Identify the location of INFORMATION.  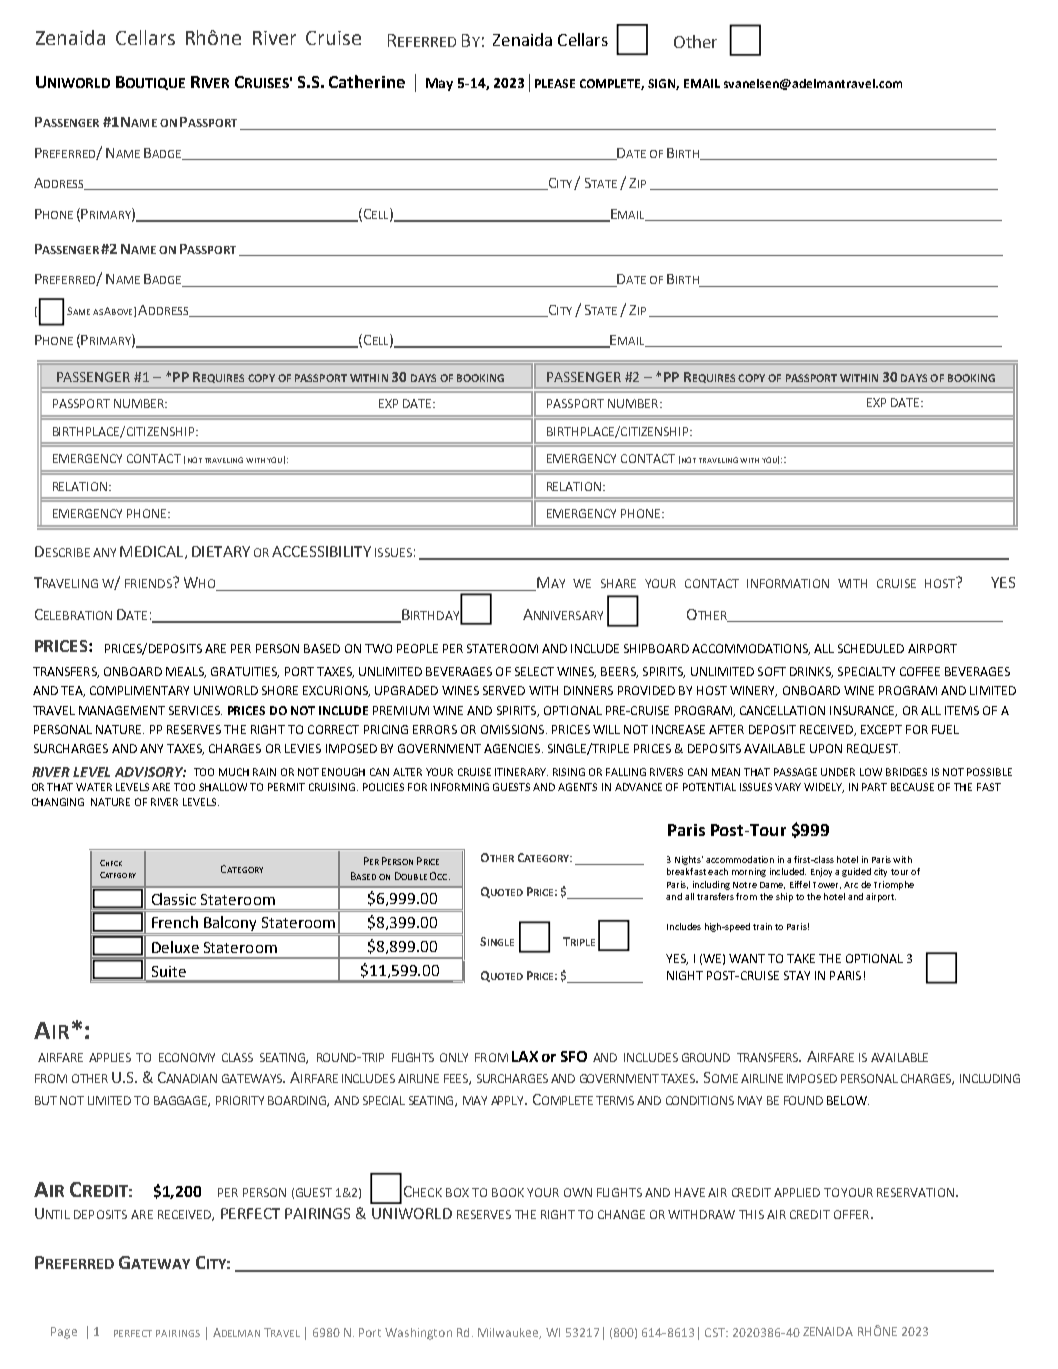
(788, 583).
